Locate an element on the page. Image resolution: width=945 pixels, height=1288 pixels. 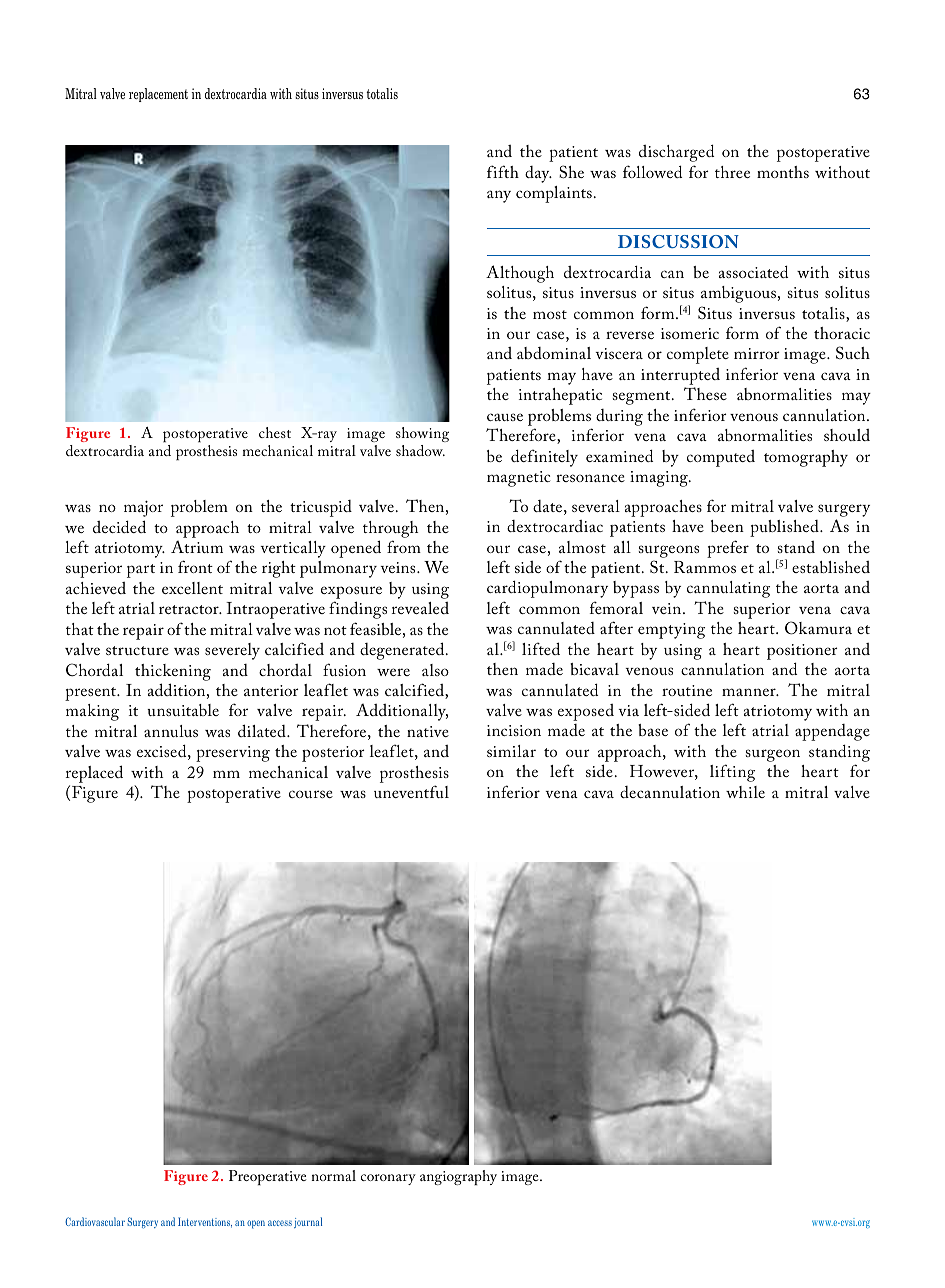
thickening is located at coordinates (173, 672).
